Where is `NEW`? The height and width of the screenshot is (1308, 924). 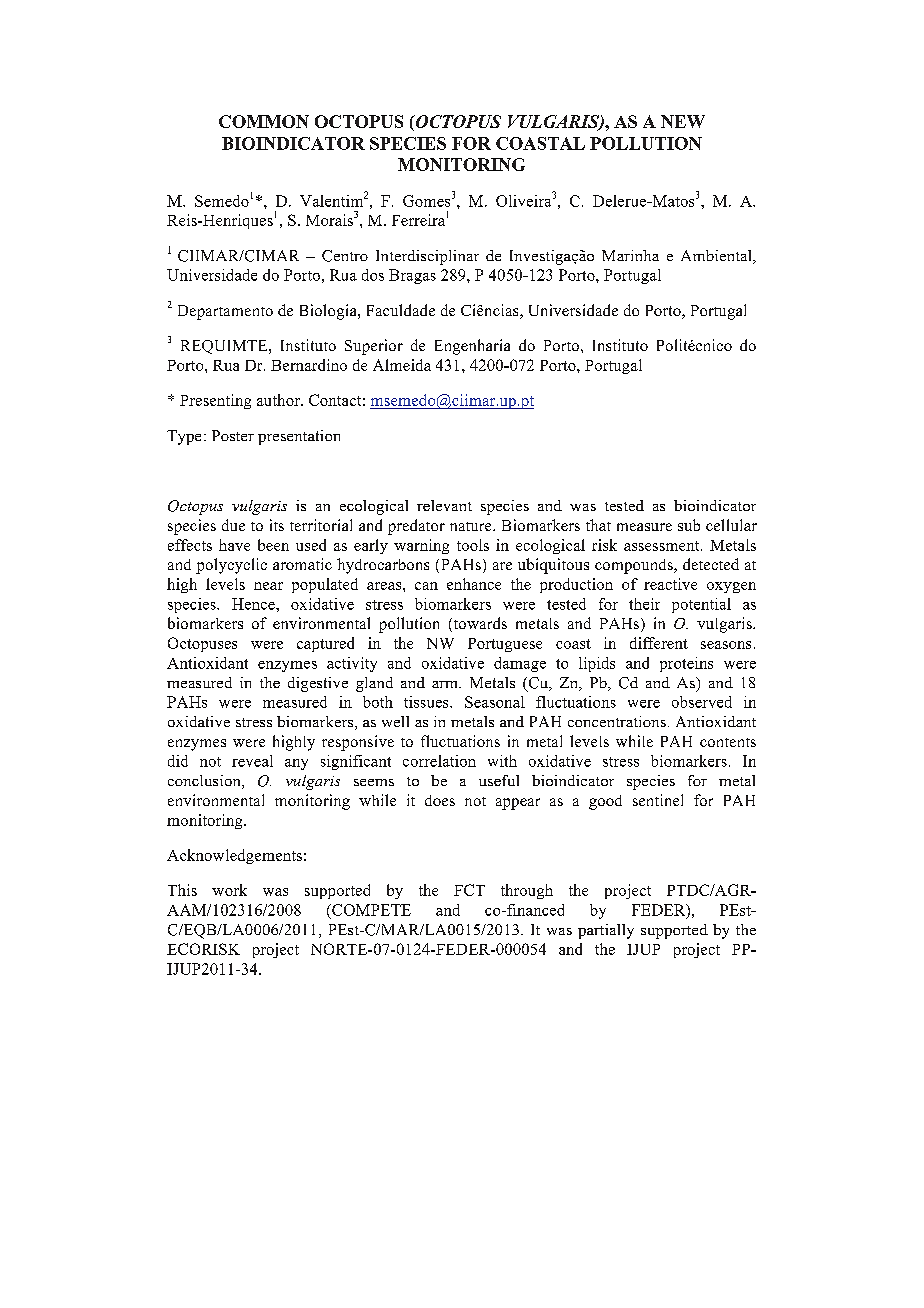 NEW is located at coordinates (683, 121).
